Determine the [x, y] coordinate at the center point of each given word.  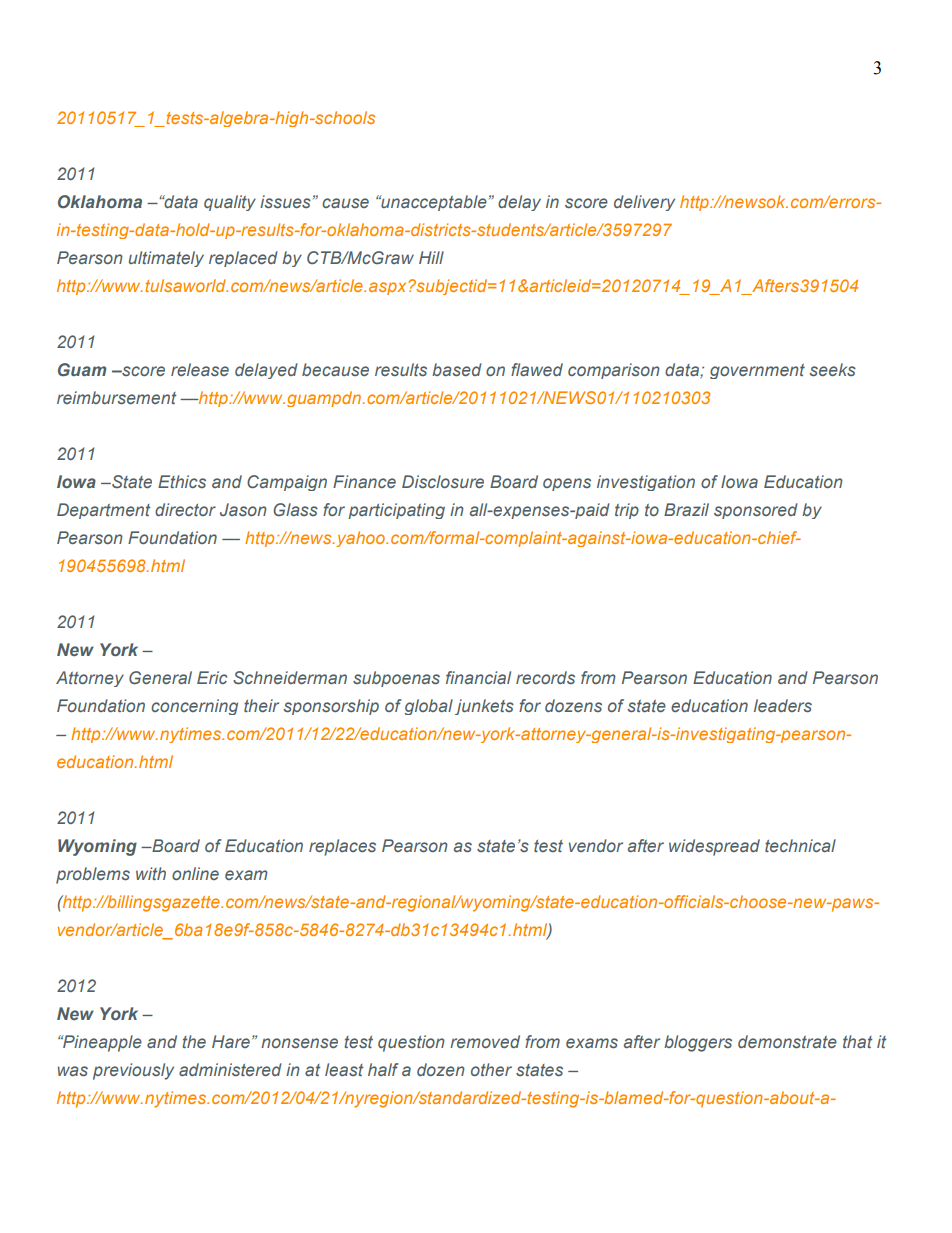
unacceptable [433, 203]
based [457, 369]
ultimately [166, 259]
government [757, 371]
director [185, 509]
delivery [644, 203]
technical [800, 845]
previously [133, 1071]
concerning [194, 707]
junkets [484, 707]
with [151, 873]
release [200, 369]
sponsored [756, 511]
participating [396, 511]
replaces [342, 847]
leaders [783, 705]
